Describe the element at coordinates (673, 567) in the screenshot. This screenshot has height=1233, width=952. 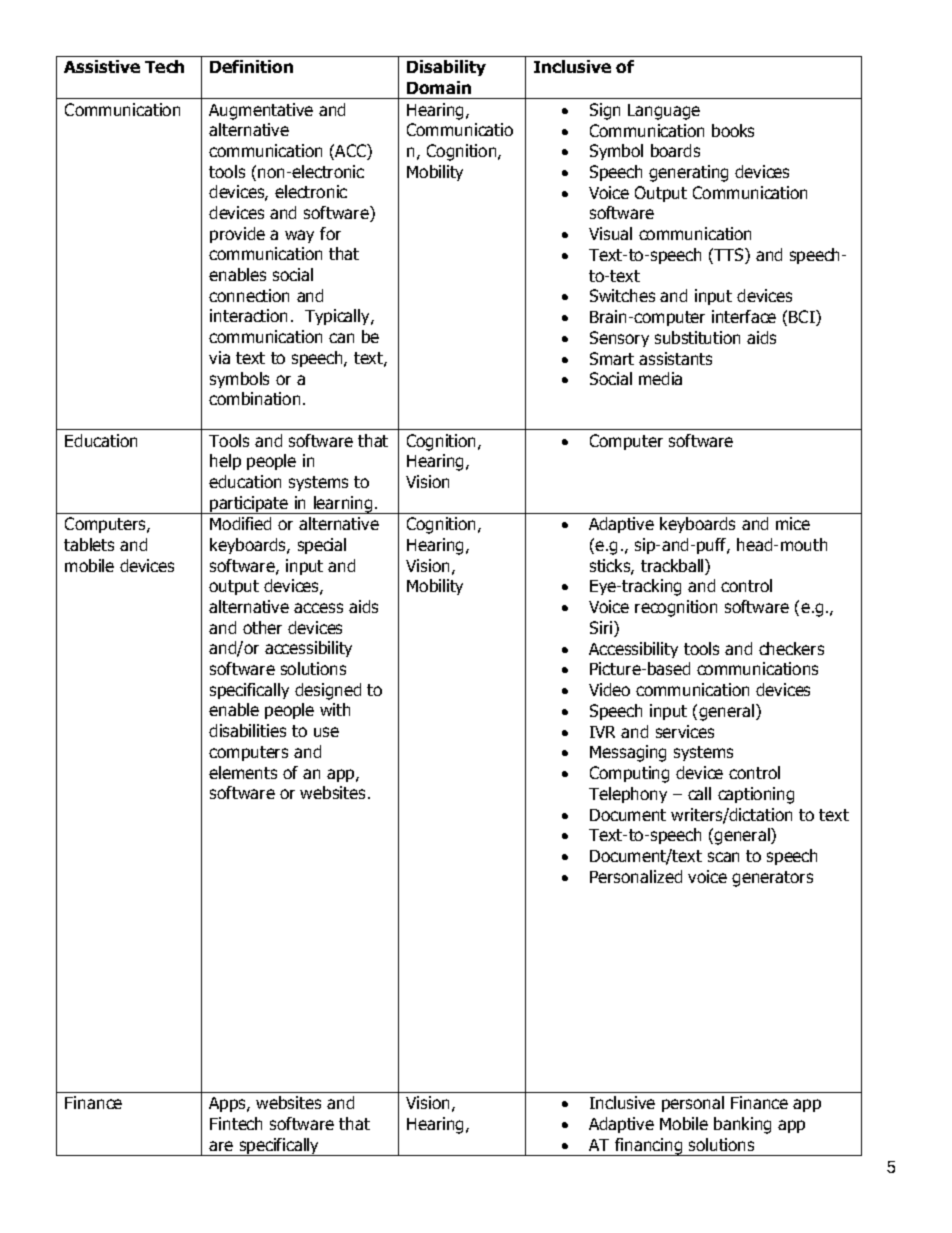
I see `trackball` at that location.
